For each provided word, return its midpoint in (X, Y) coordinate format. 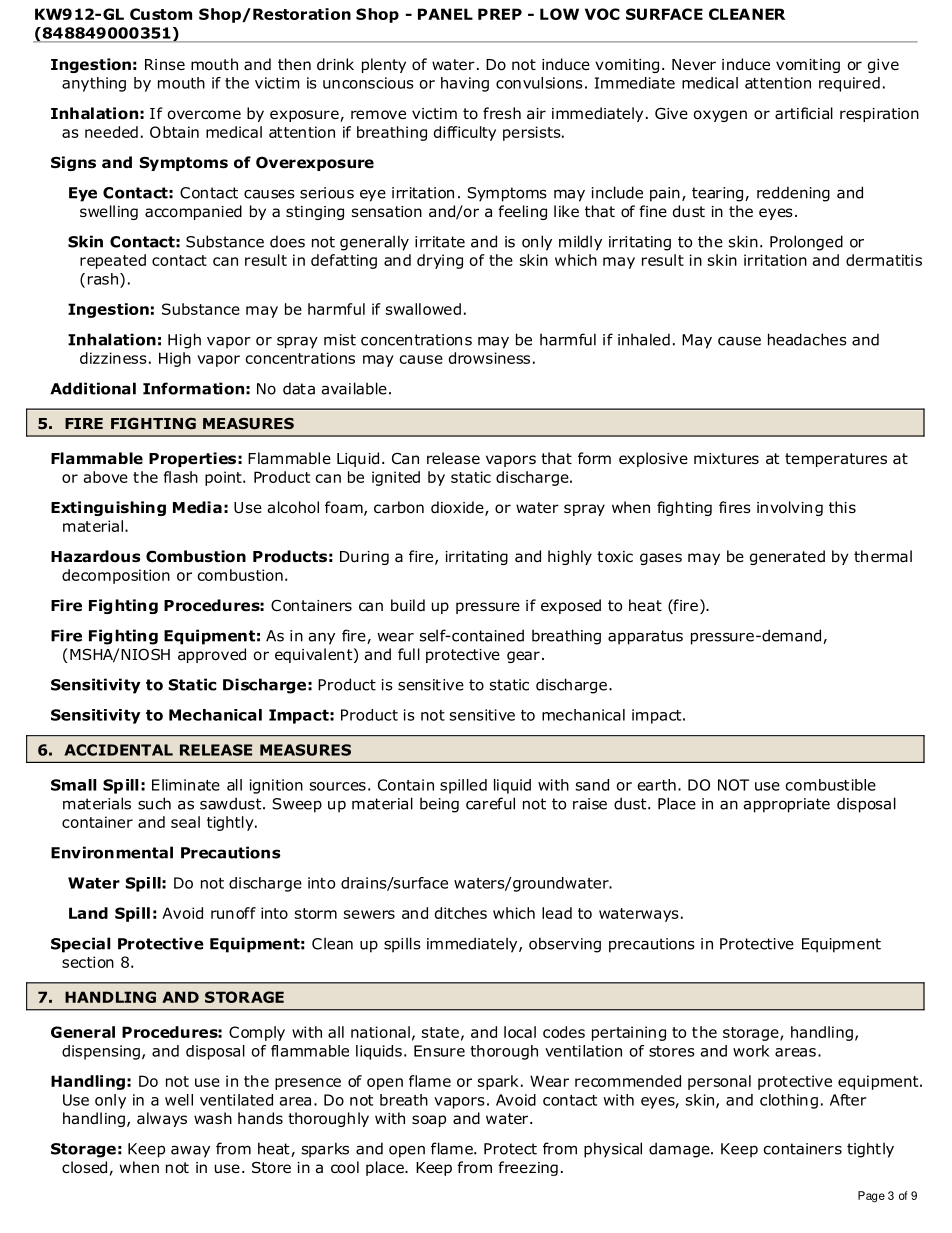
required (849, 84)
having (465, 84)
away (190, 1152)
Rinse (165, 64)
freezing (528, 1168)
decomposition (116, 576)
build (408, 605)
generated (787, 557)
